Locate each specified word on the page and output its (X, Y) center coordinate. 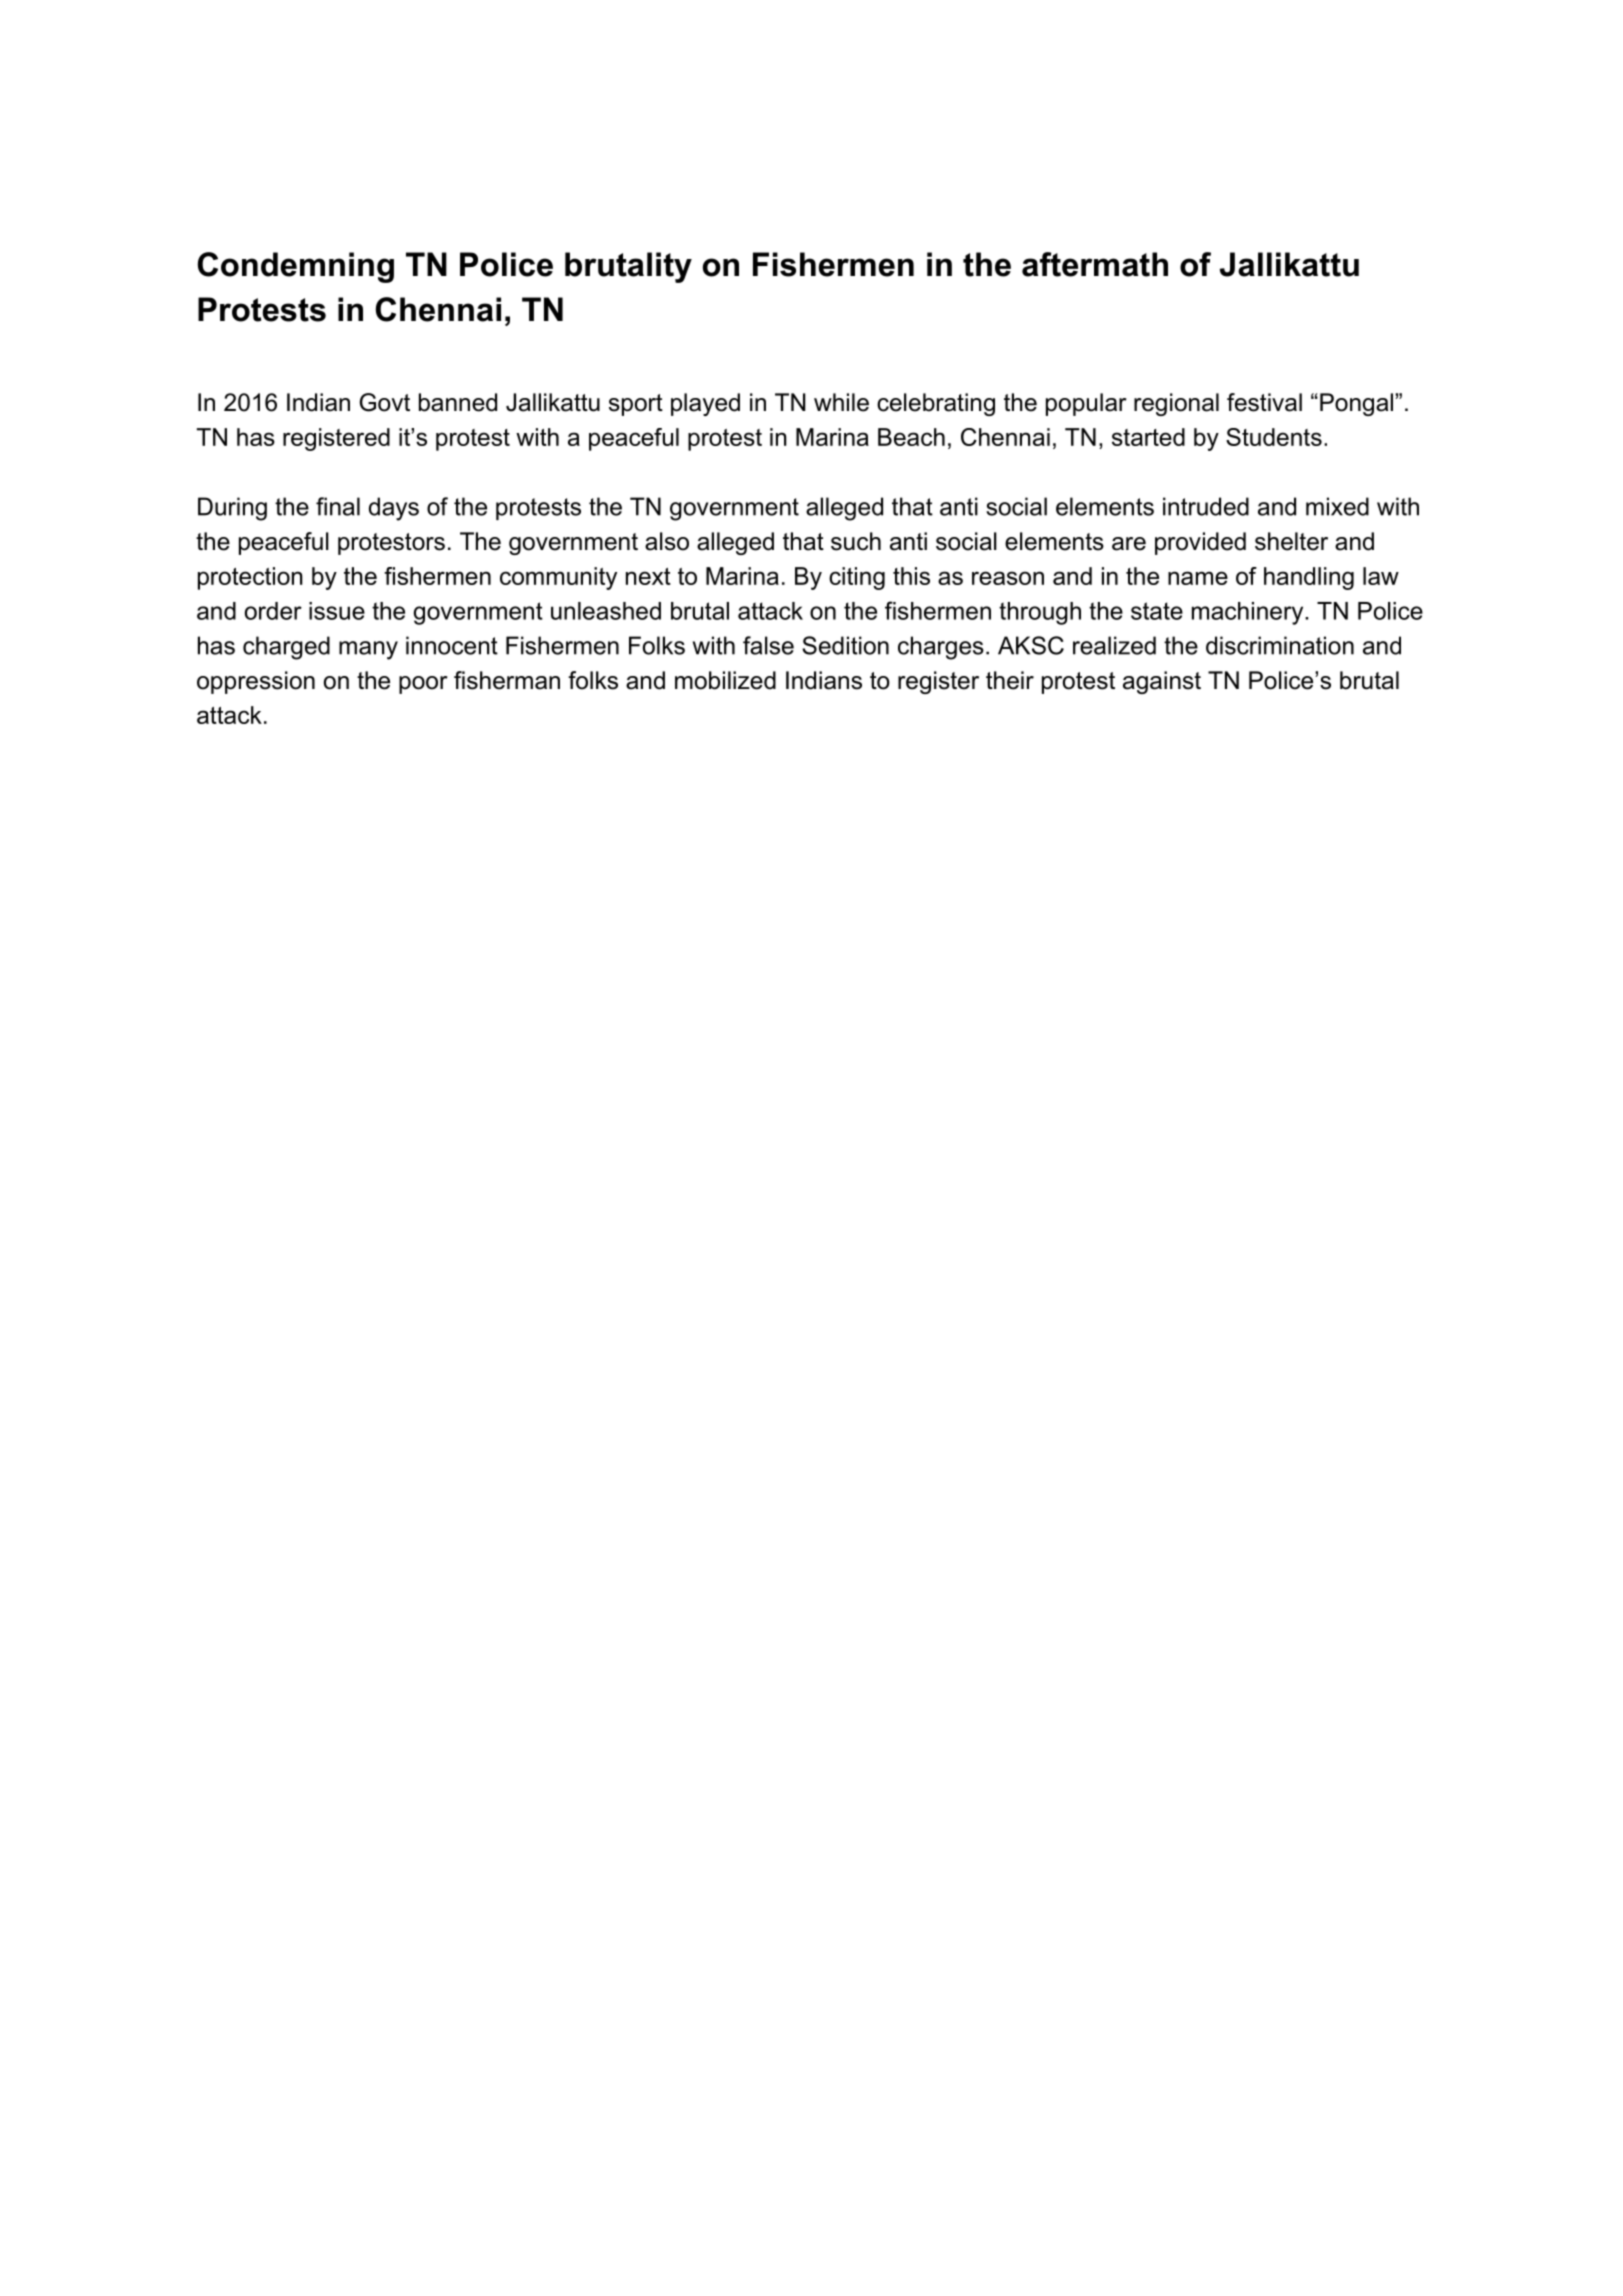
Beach (911, 437)
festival (1264, 402)
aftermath (1095, 264)
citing (857, 578)
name (1198, 578)
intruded (1206, 506)
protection (250, 578)
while (841, 402)
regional (1176, 404)
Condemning (296, 267)
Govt (385, 402)
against (1162, 682)
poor (423, 685)
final (338, 506)
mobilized (725, 680)
